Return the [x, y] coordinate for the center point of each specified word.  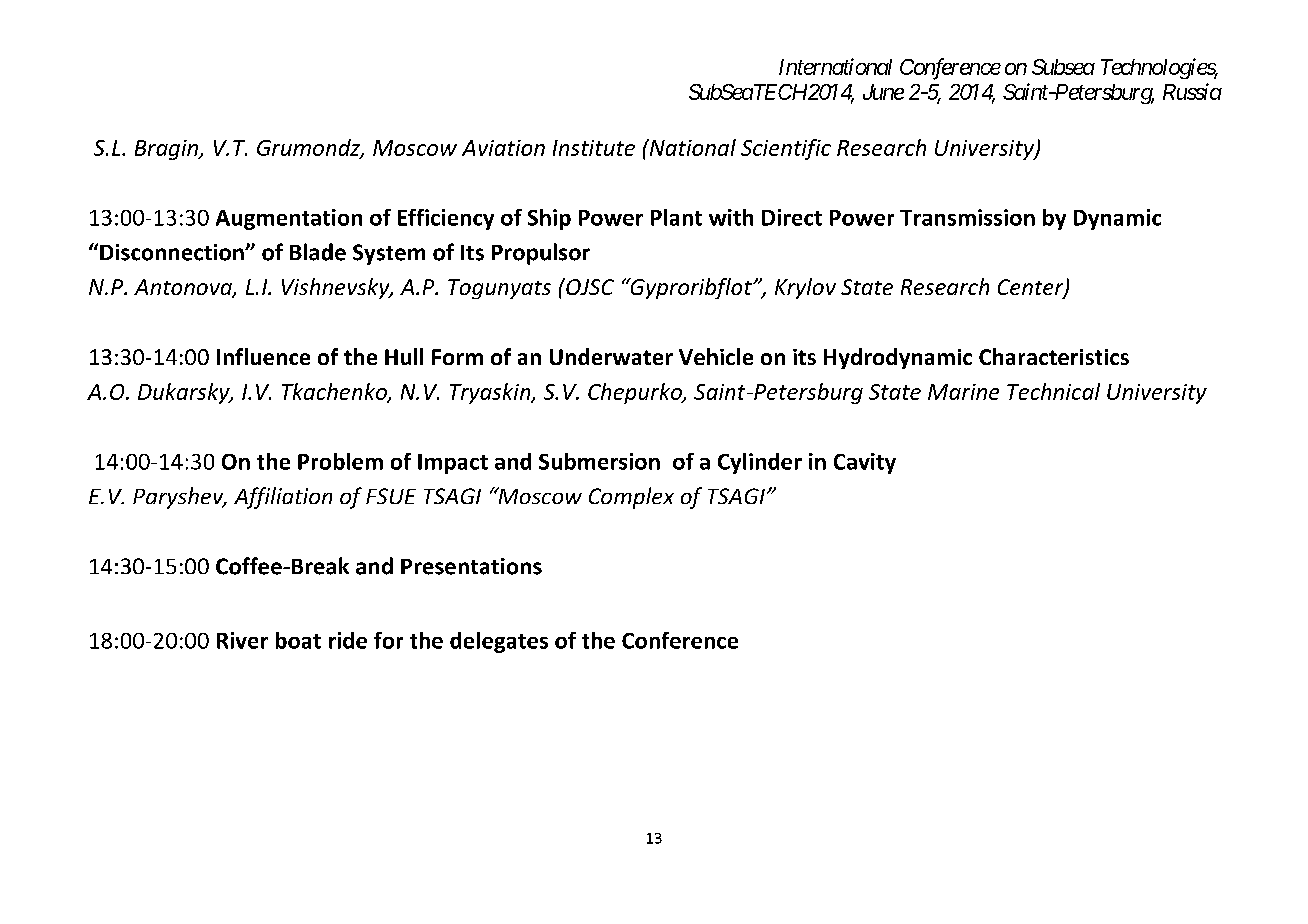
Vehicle [716, 356]
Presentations [471, 566]
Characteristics [1054, 356]
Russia [1192, 91]
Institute [594, 148]
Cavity [865, 463]
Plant [676, 217]
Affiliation [283, 498]
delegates [499, 642]
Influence [263, 356]
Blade [318, 252]
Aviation [503, 148]
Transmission [967, 217]
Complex [631, 498]
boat [298, 640]
